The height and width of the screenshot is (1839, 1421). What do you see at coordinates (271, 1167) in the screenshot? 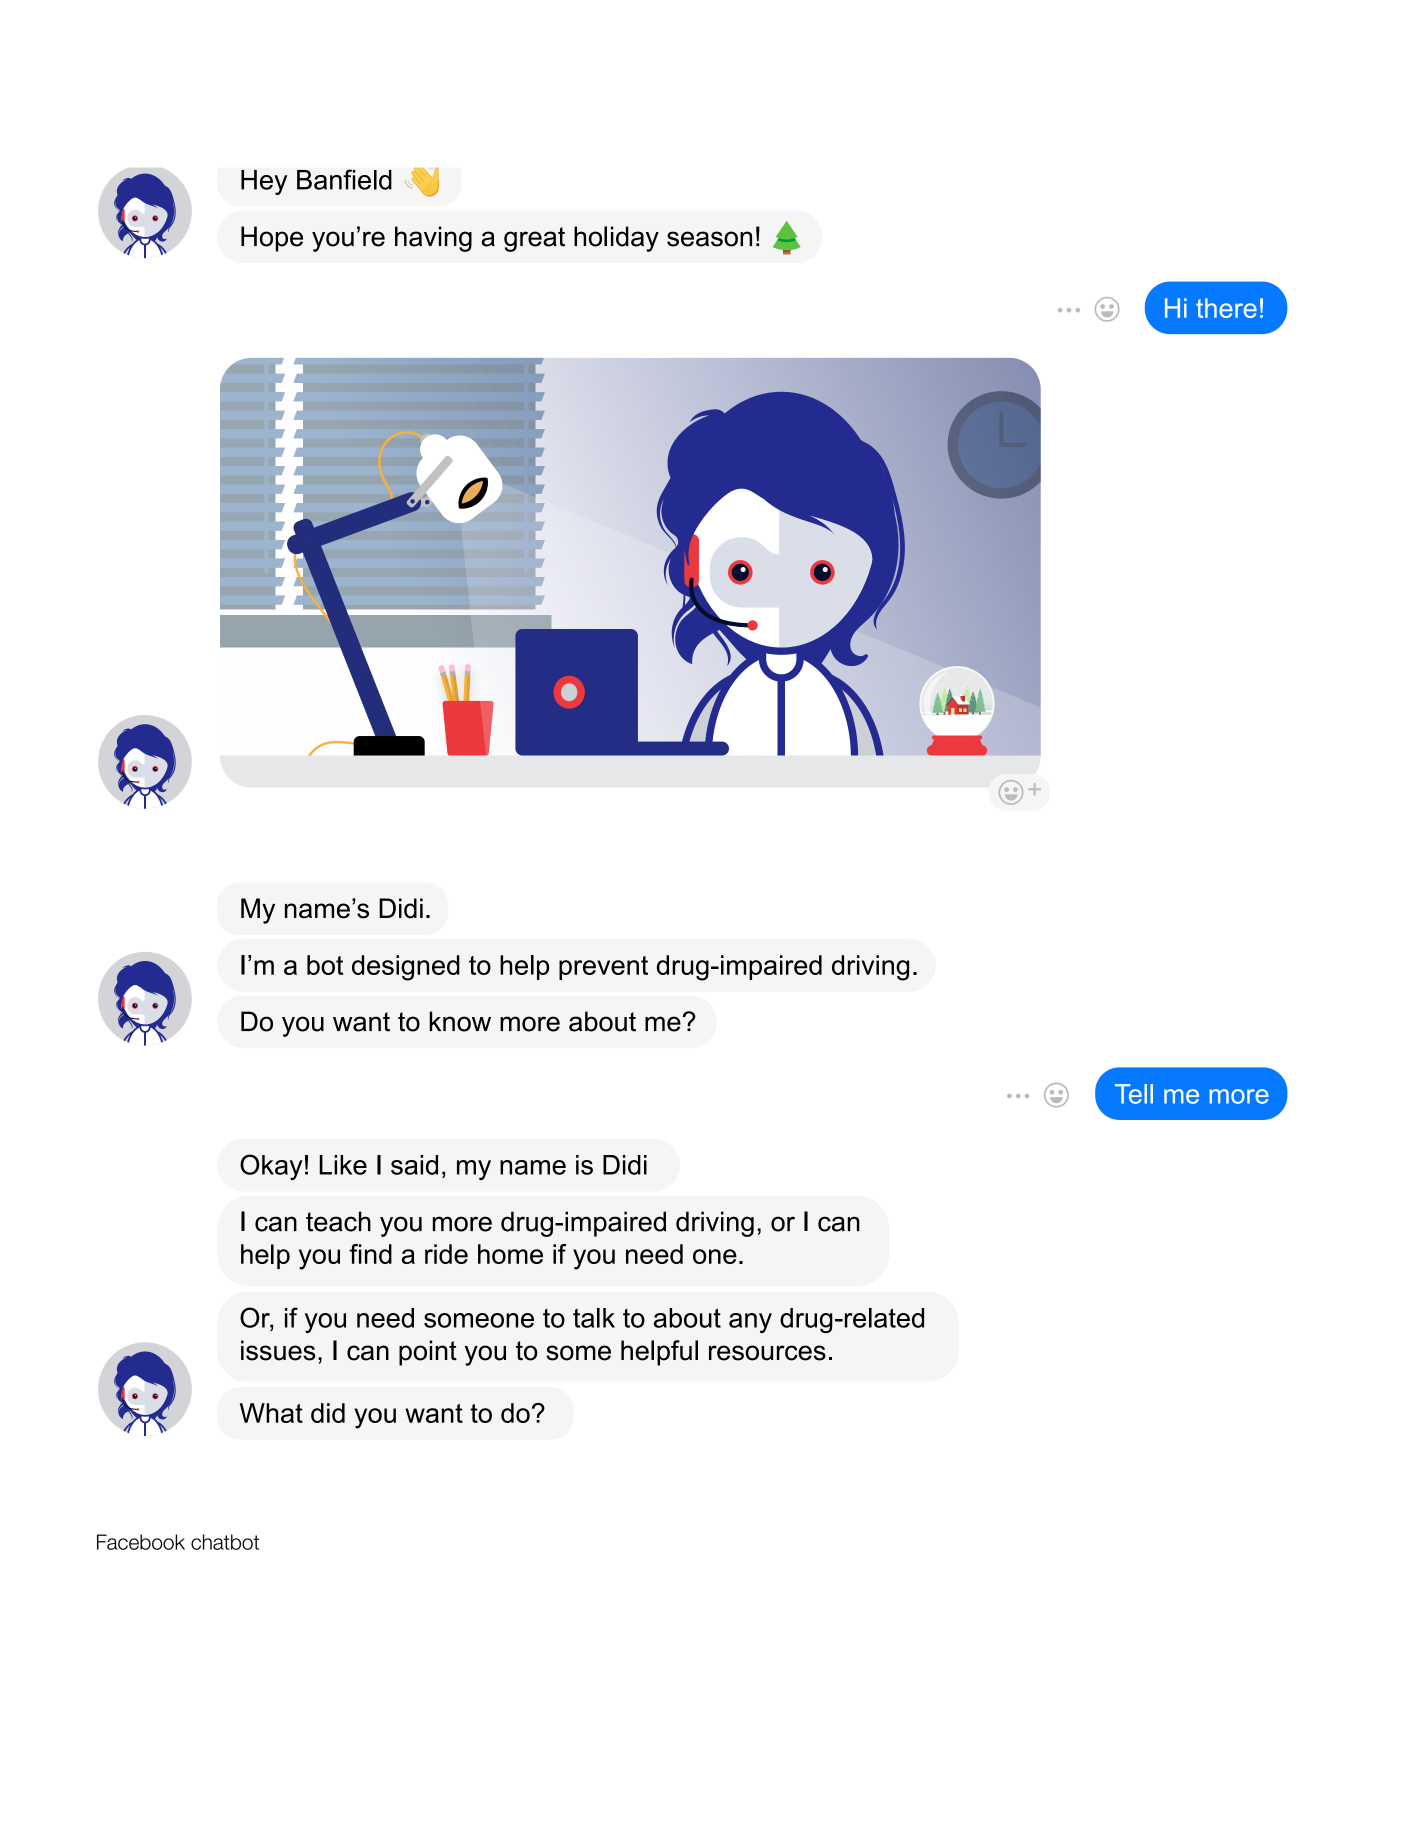
I see `Okay` at bounding box center [271, 1167].
